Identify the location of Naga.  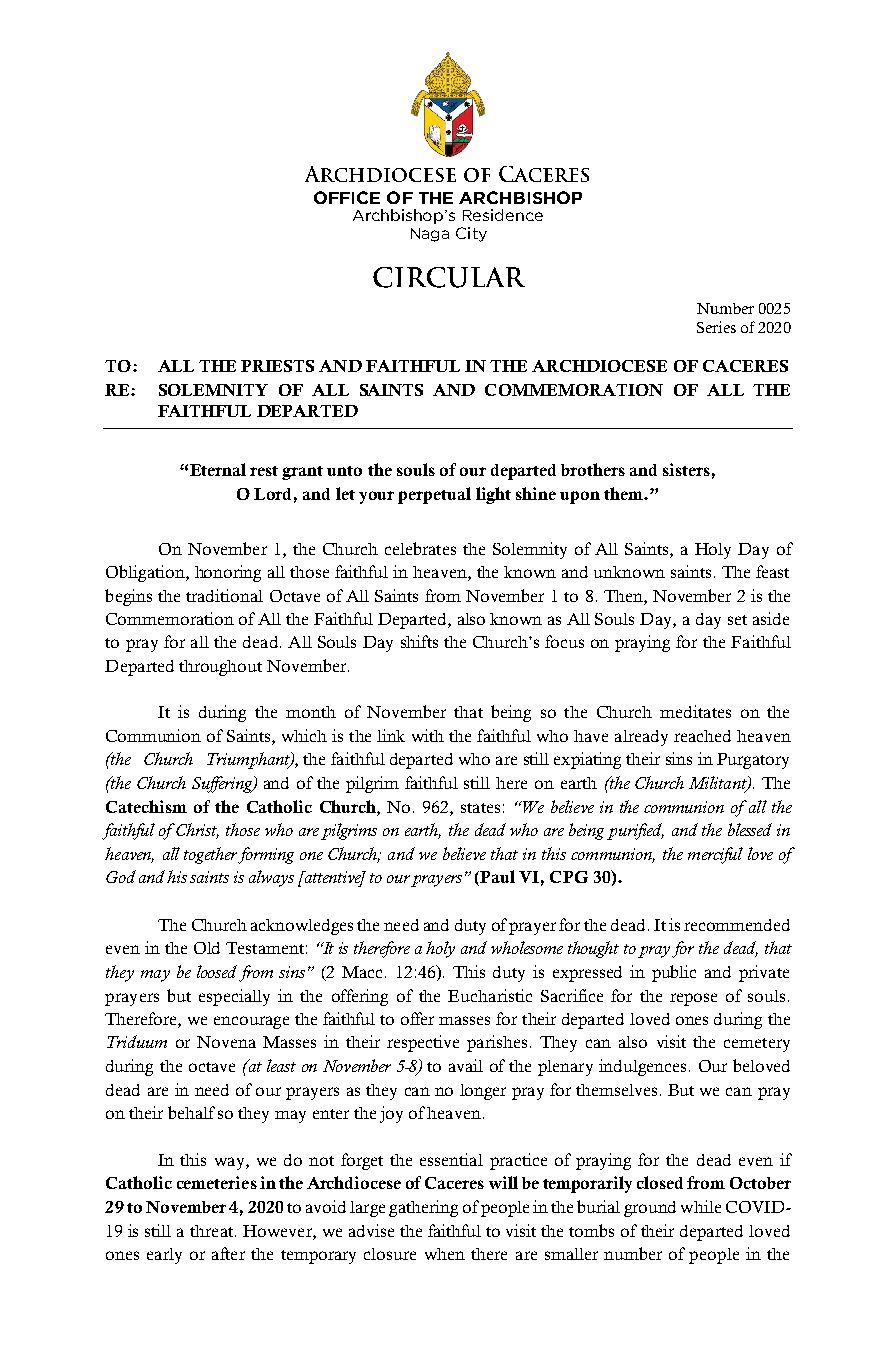
(430, 235).
